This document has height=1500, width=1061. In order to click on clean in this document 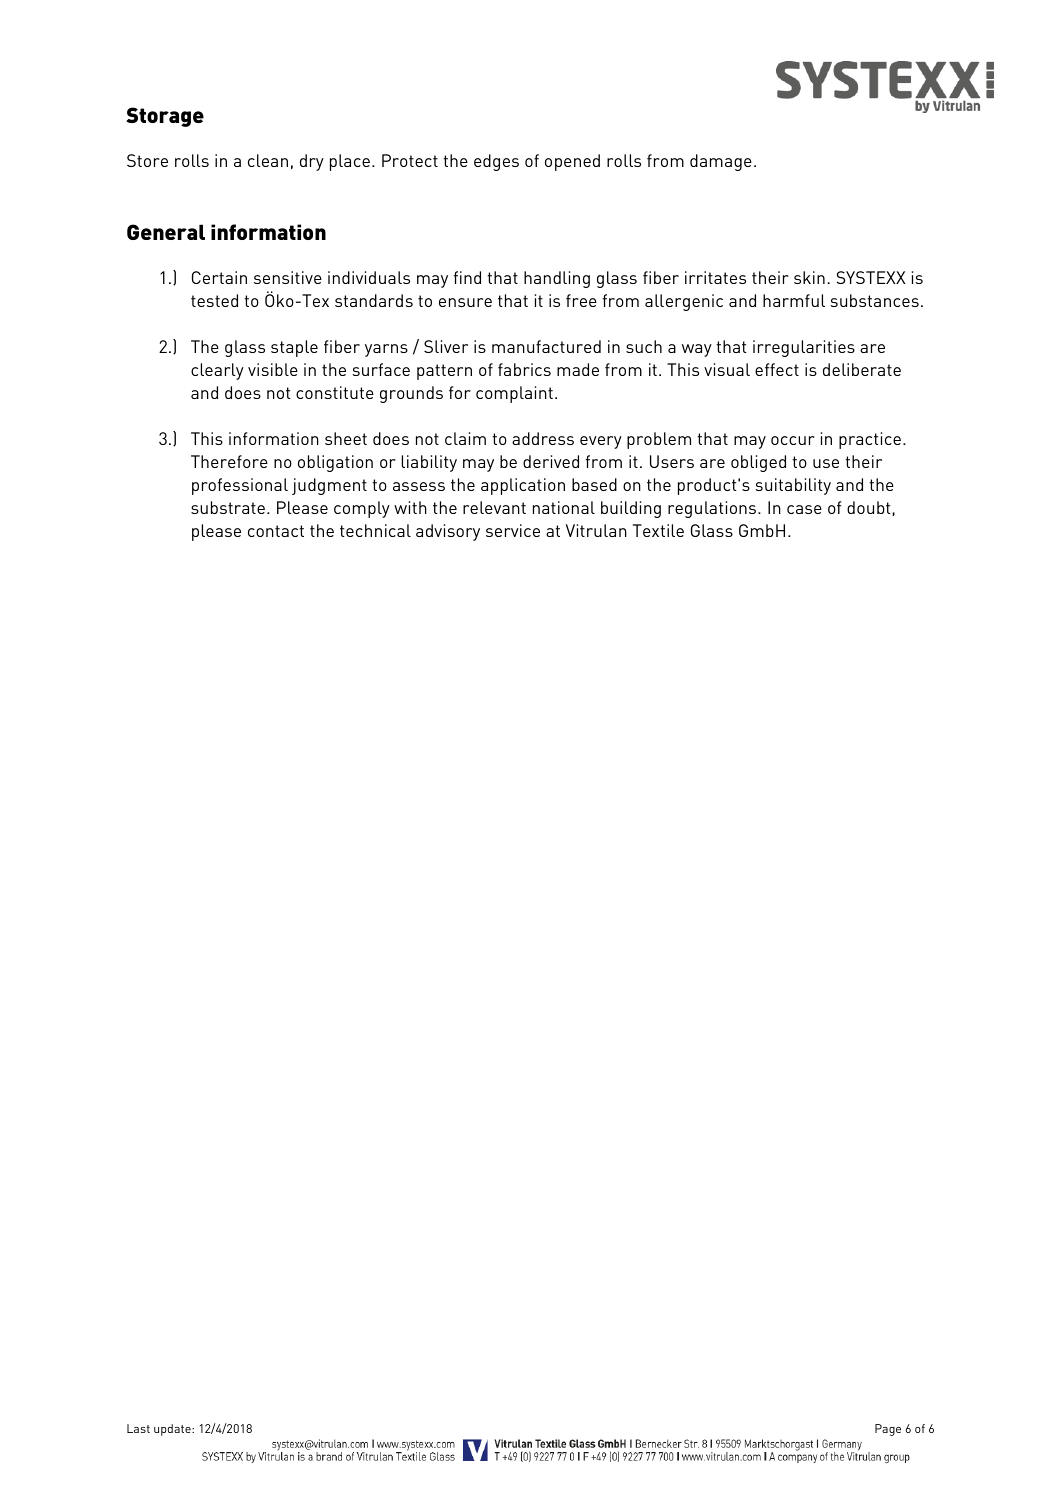, I will do `click(268, 160)`.
